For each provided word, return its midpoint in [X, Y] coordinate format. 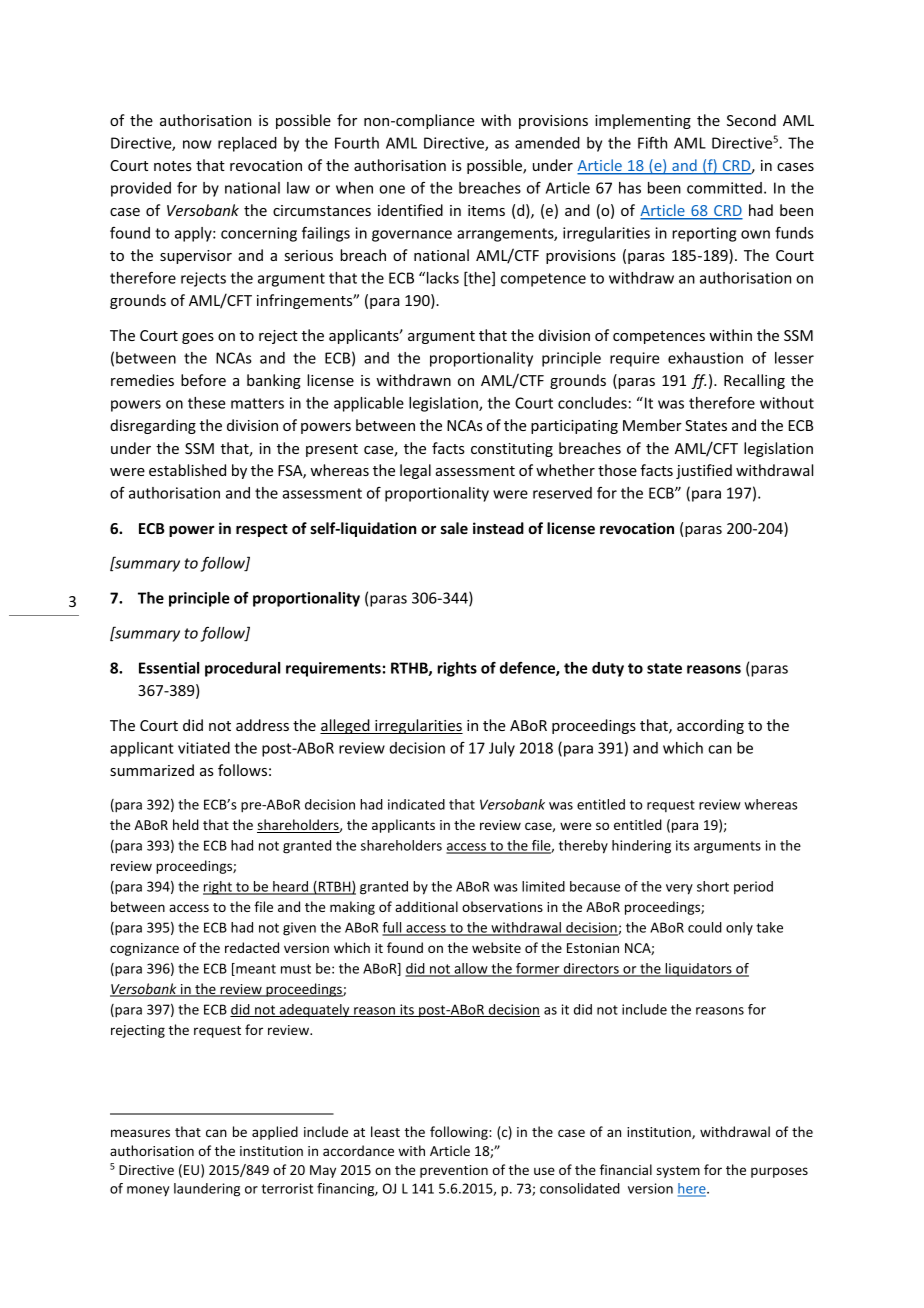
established [187, 470]
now [197, 144]
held [186, 824]
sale [454, 528]
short [713, 886]
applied [275, 1133]
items [486, 210]
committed [724, 188]
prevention [454, 1171]
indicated [416, 804]
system [678, 1172]
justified [704, 471]
